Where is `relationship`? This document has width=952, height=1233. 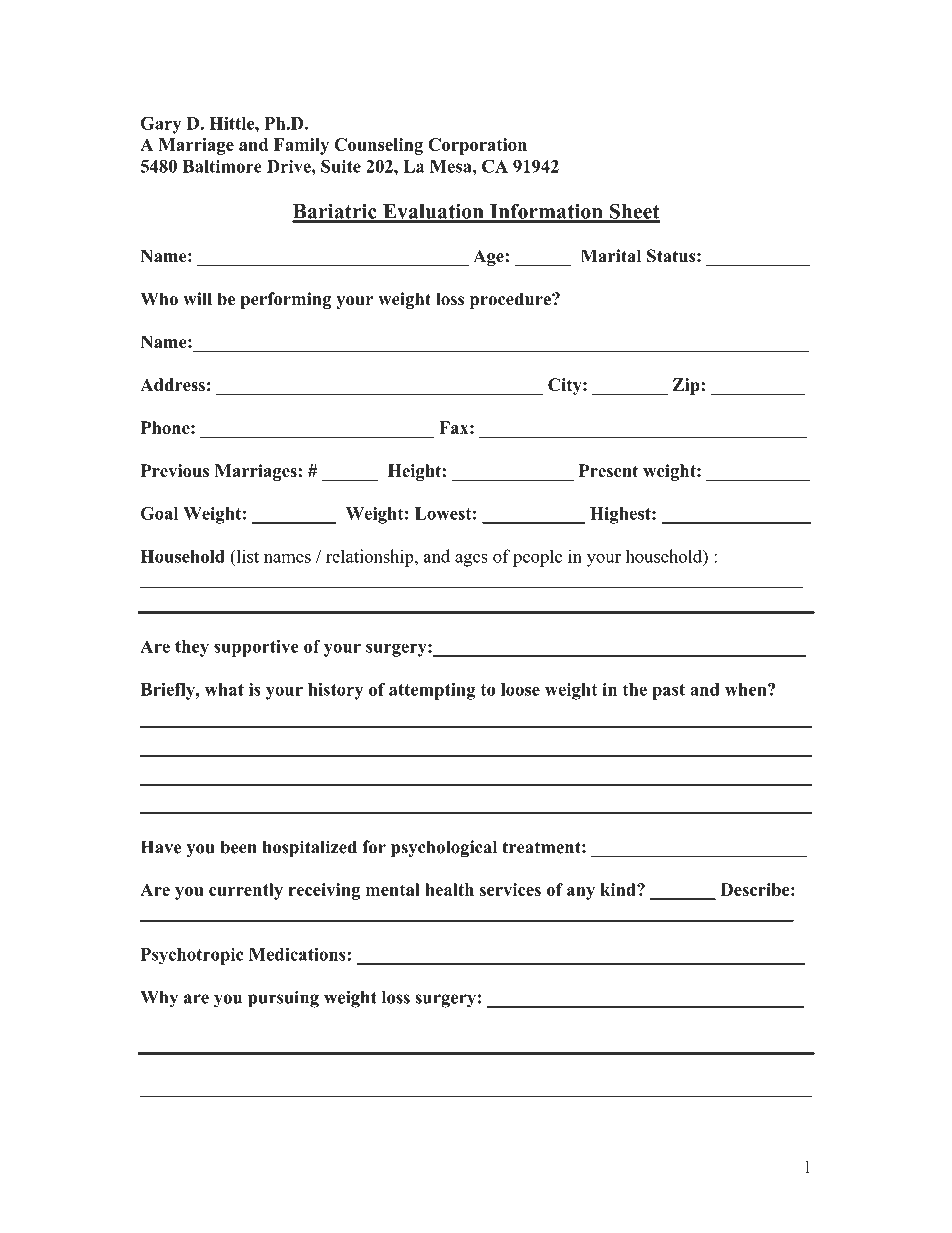 relationship is located at coordinates (371, 558).
